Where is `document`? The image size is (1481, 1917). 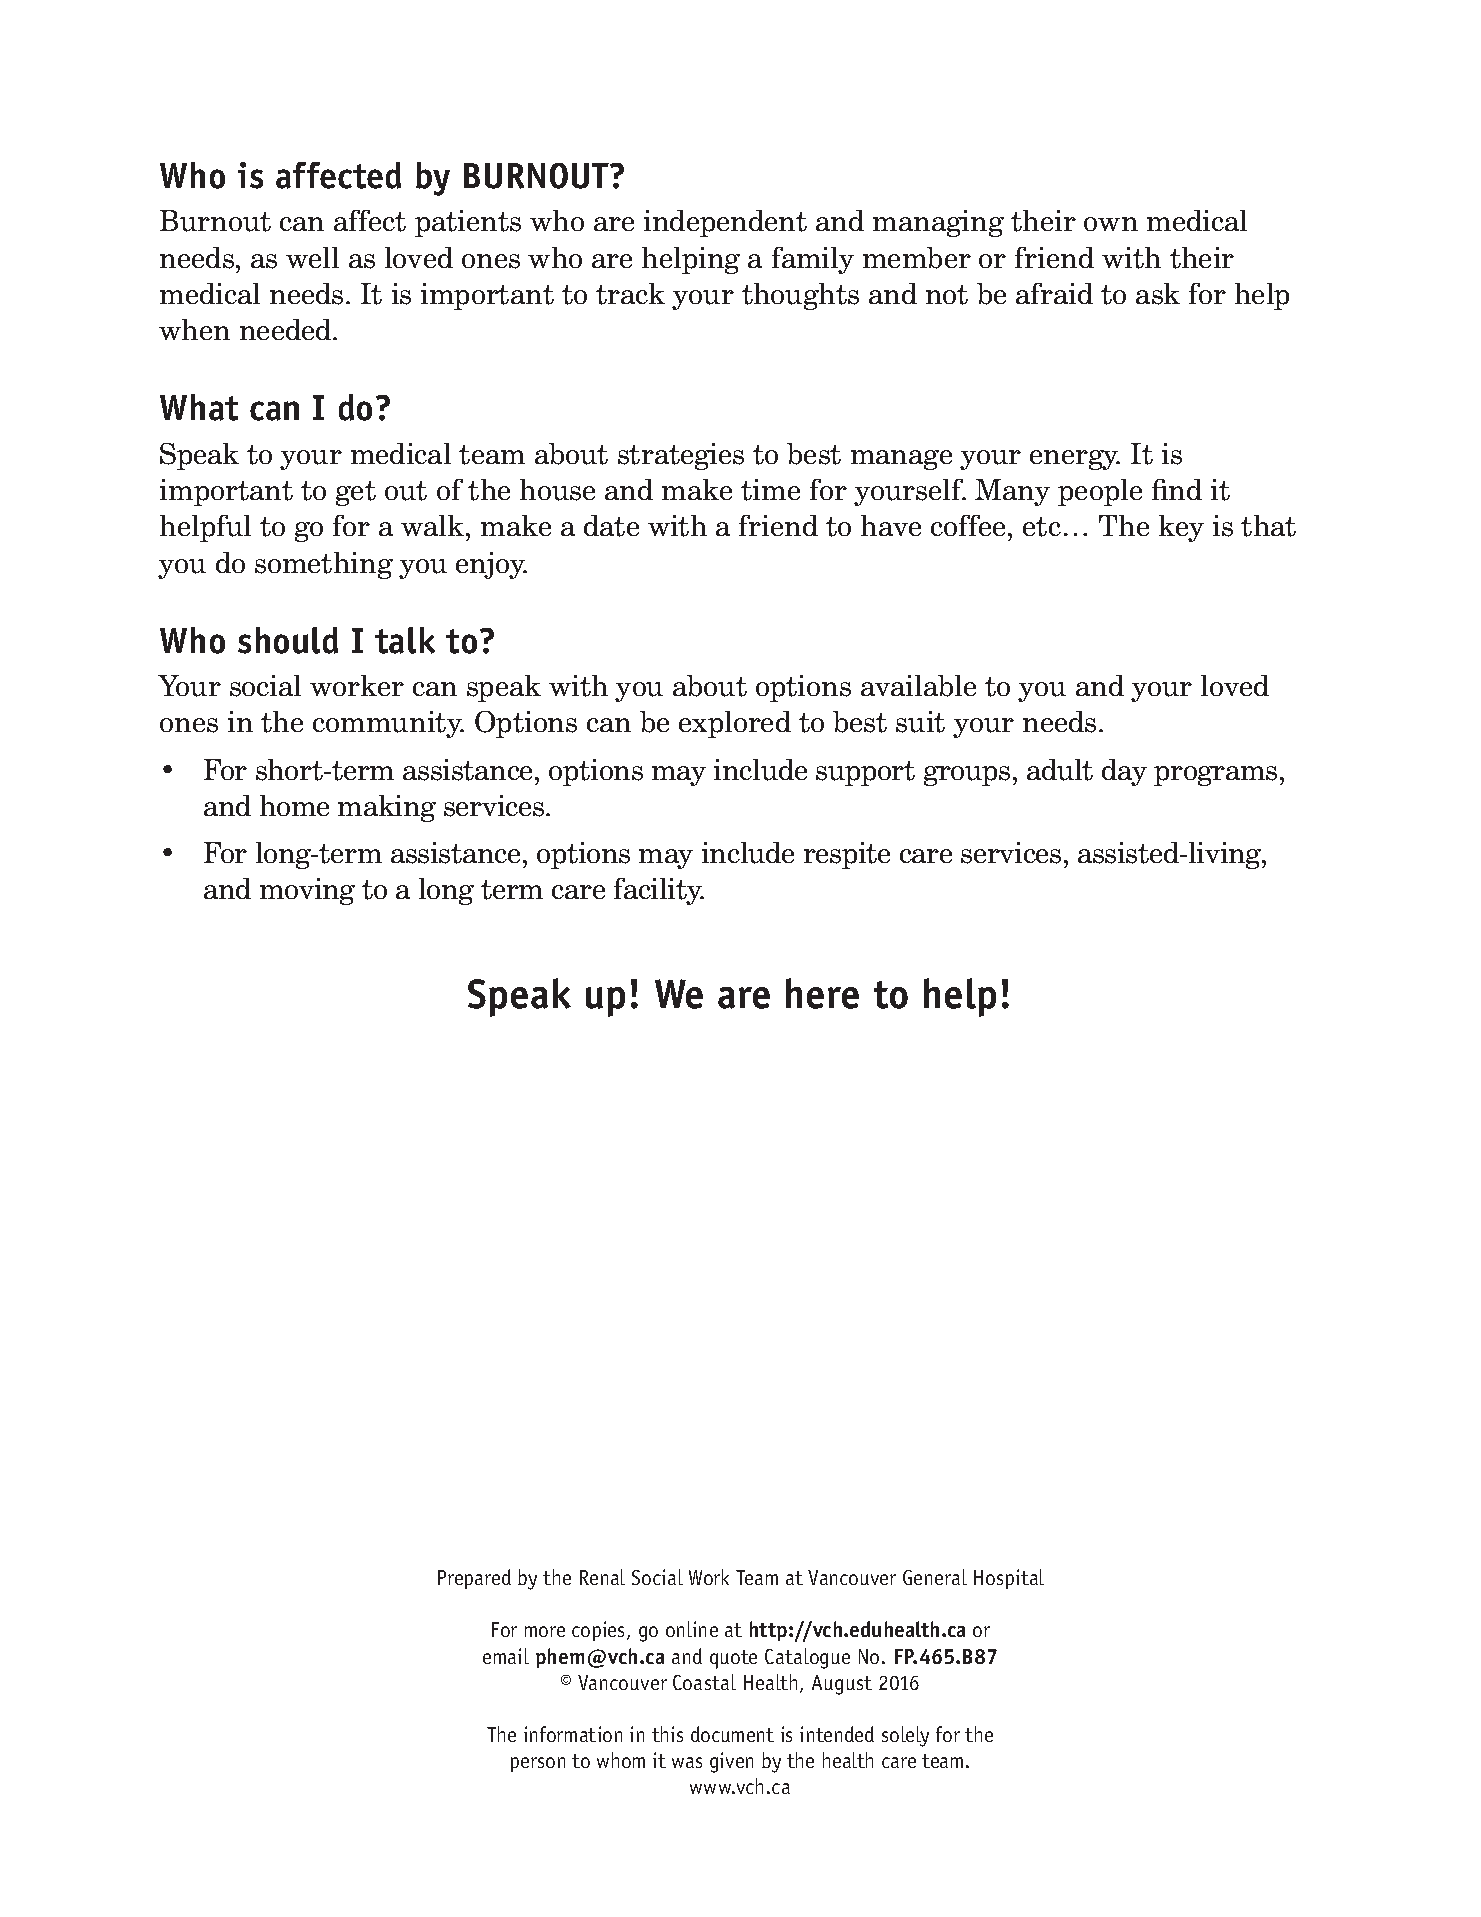
document is located at coordinates (732, 1734).
